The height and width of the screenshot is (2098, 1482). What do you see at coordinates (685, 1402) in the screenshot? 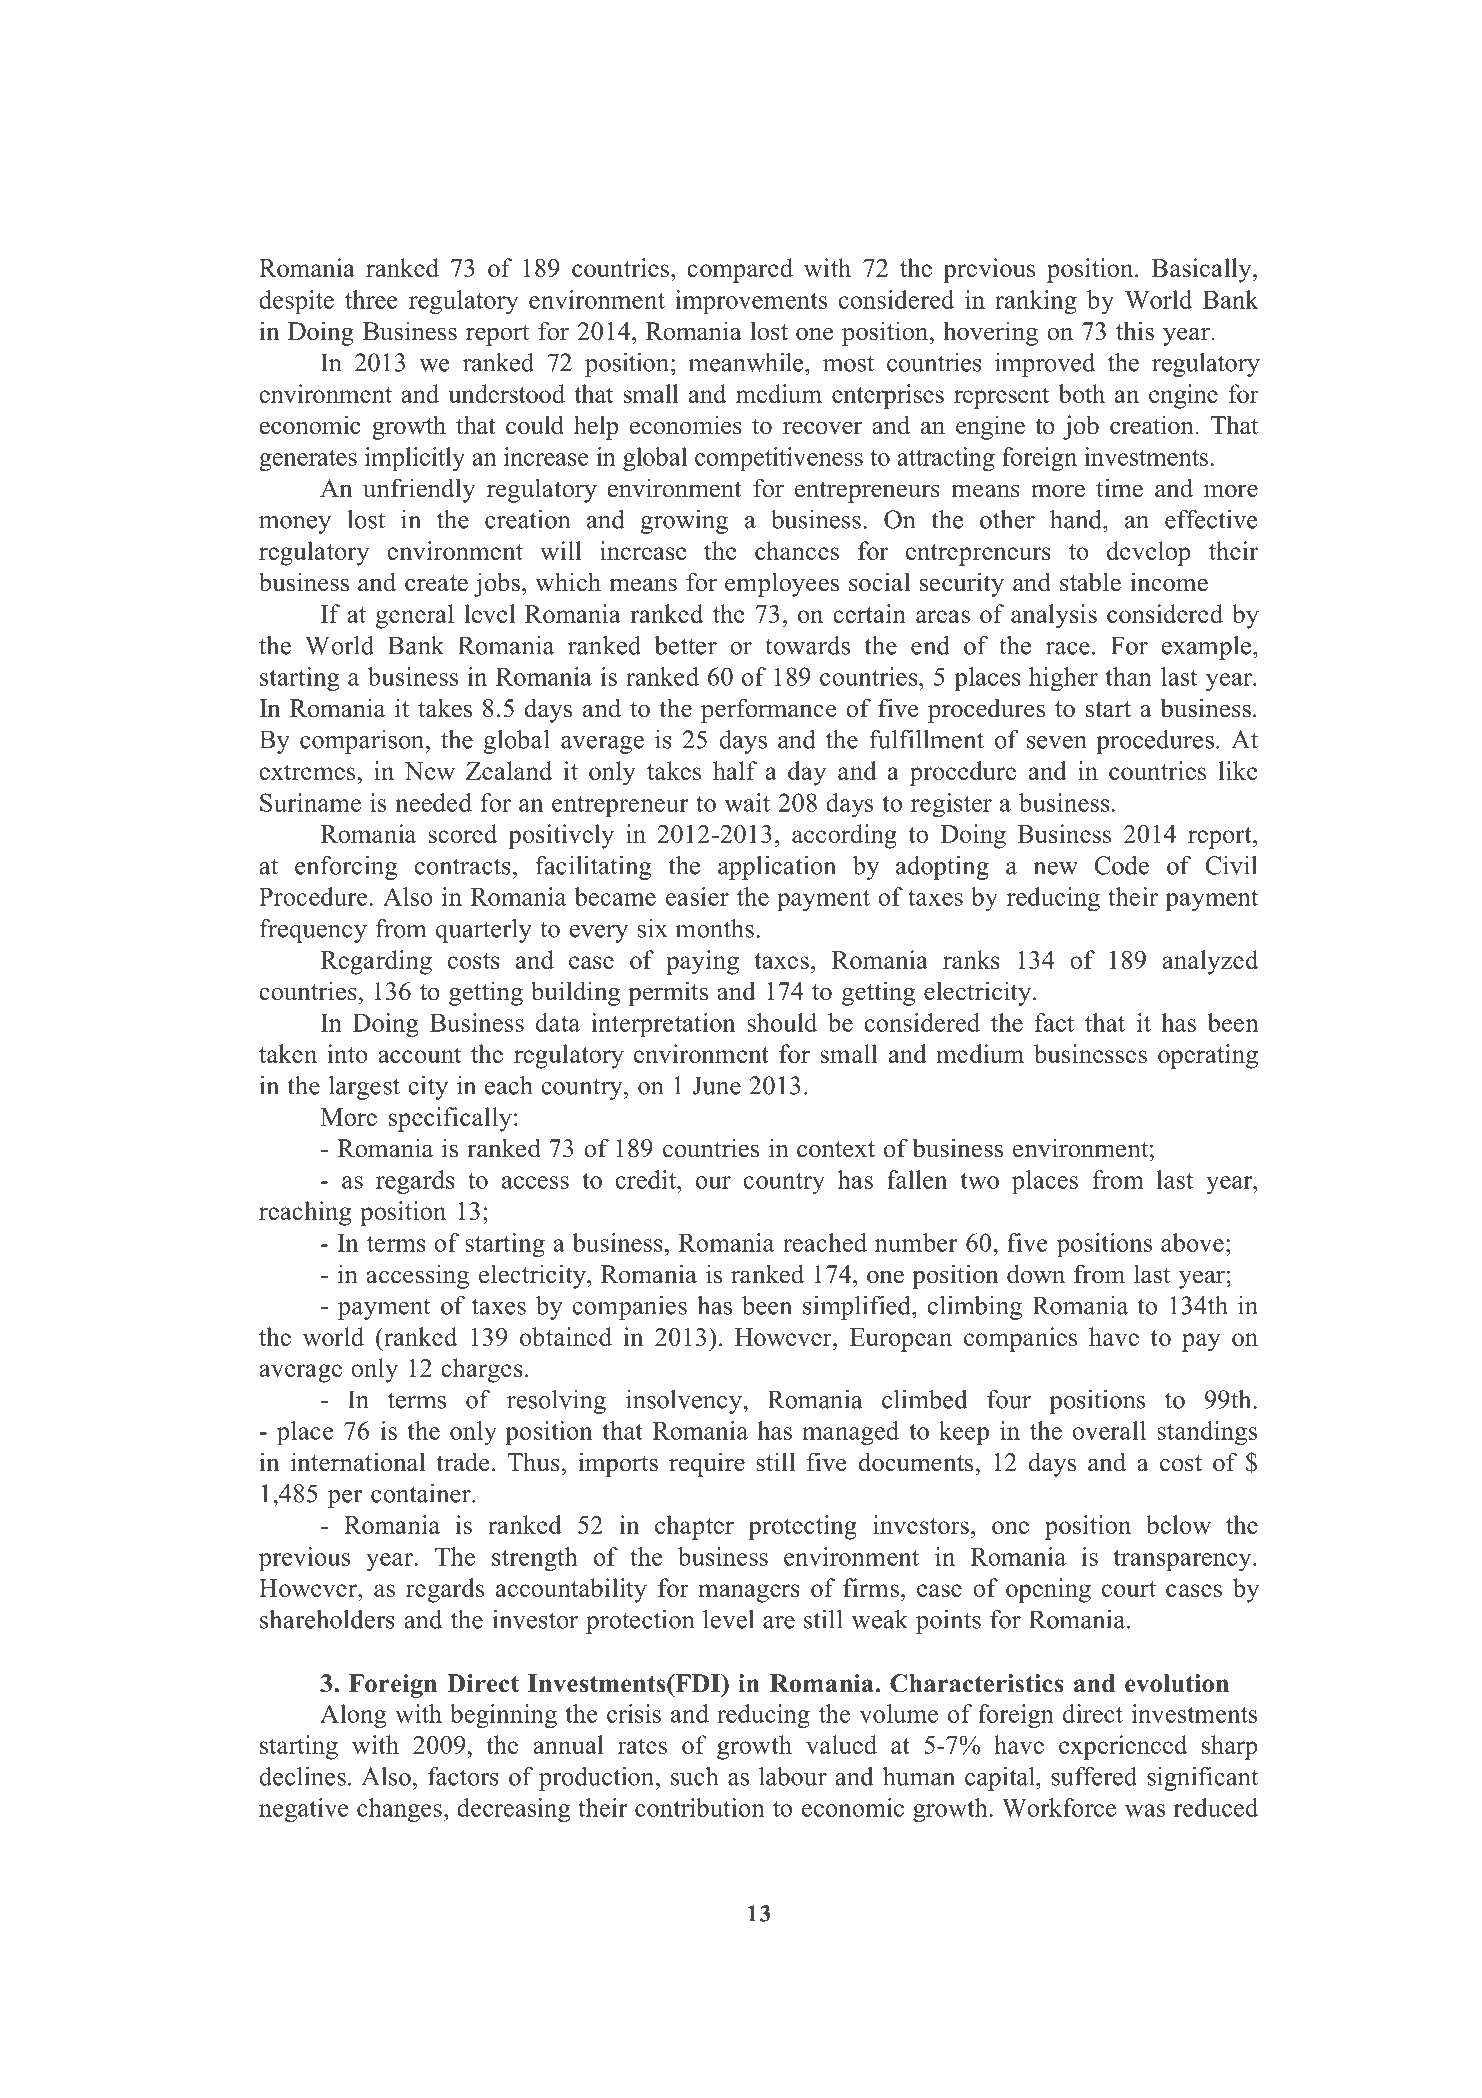
I see `insolvency` at bounding box center [685, 1402].
